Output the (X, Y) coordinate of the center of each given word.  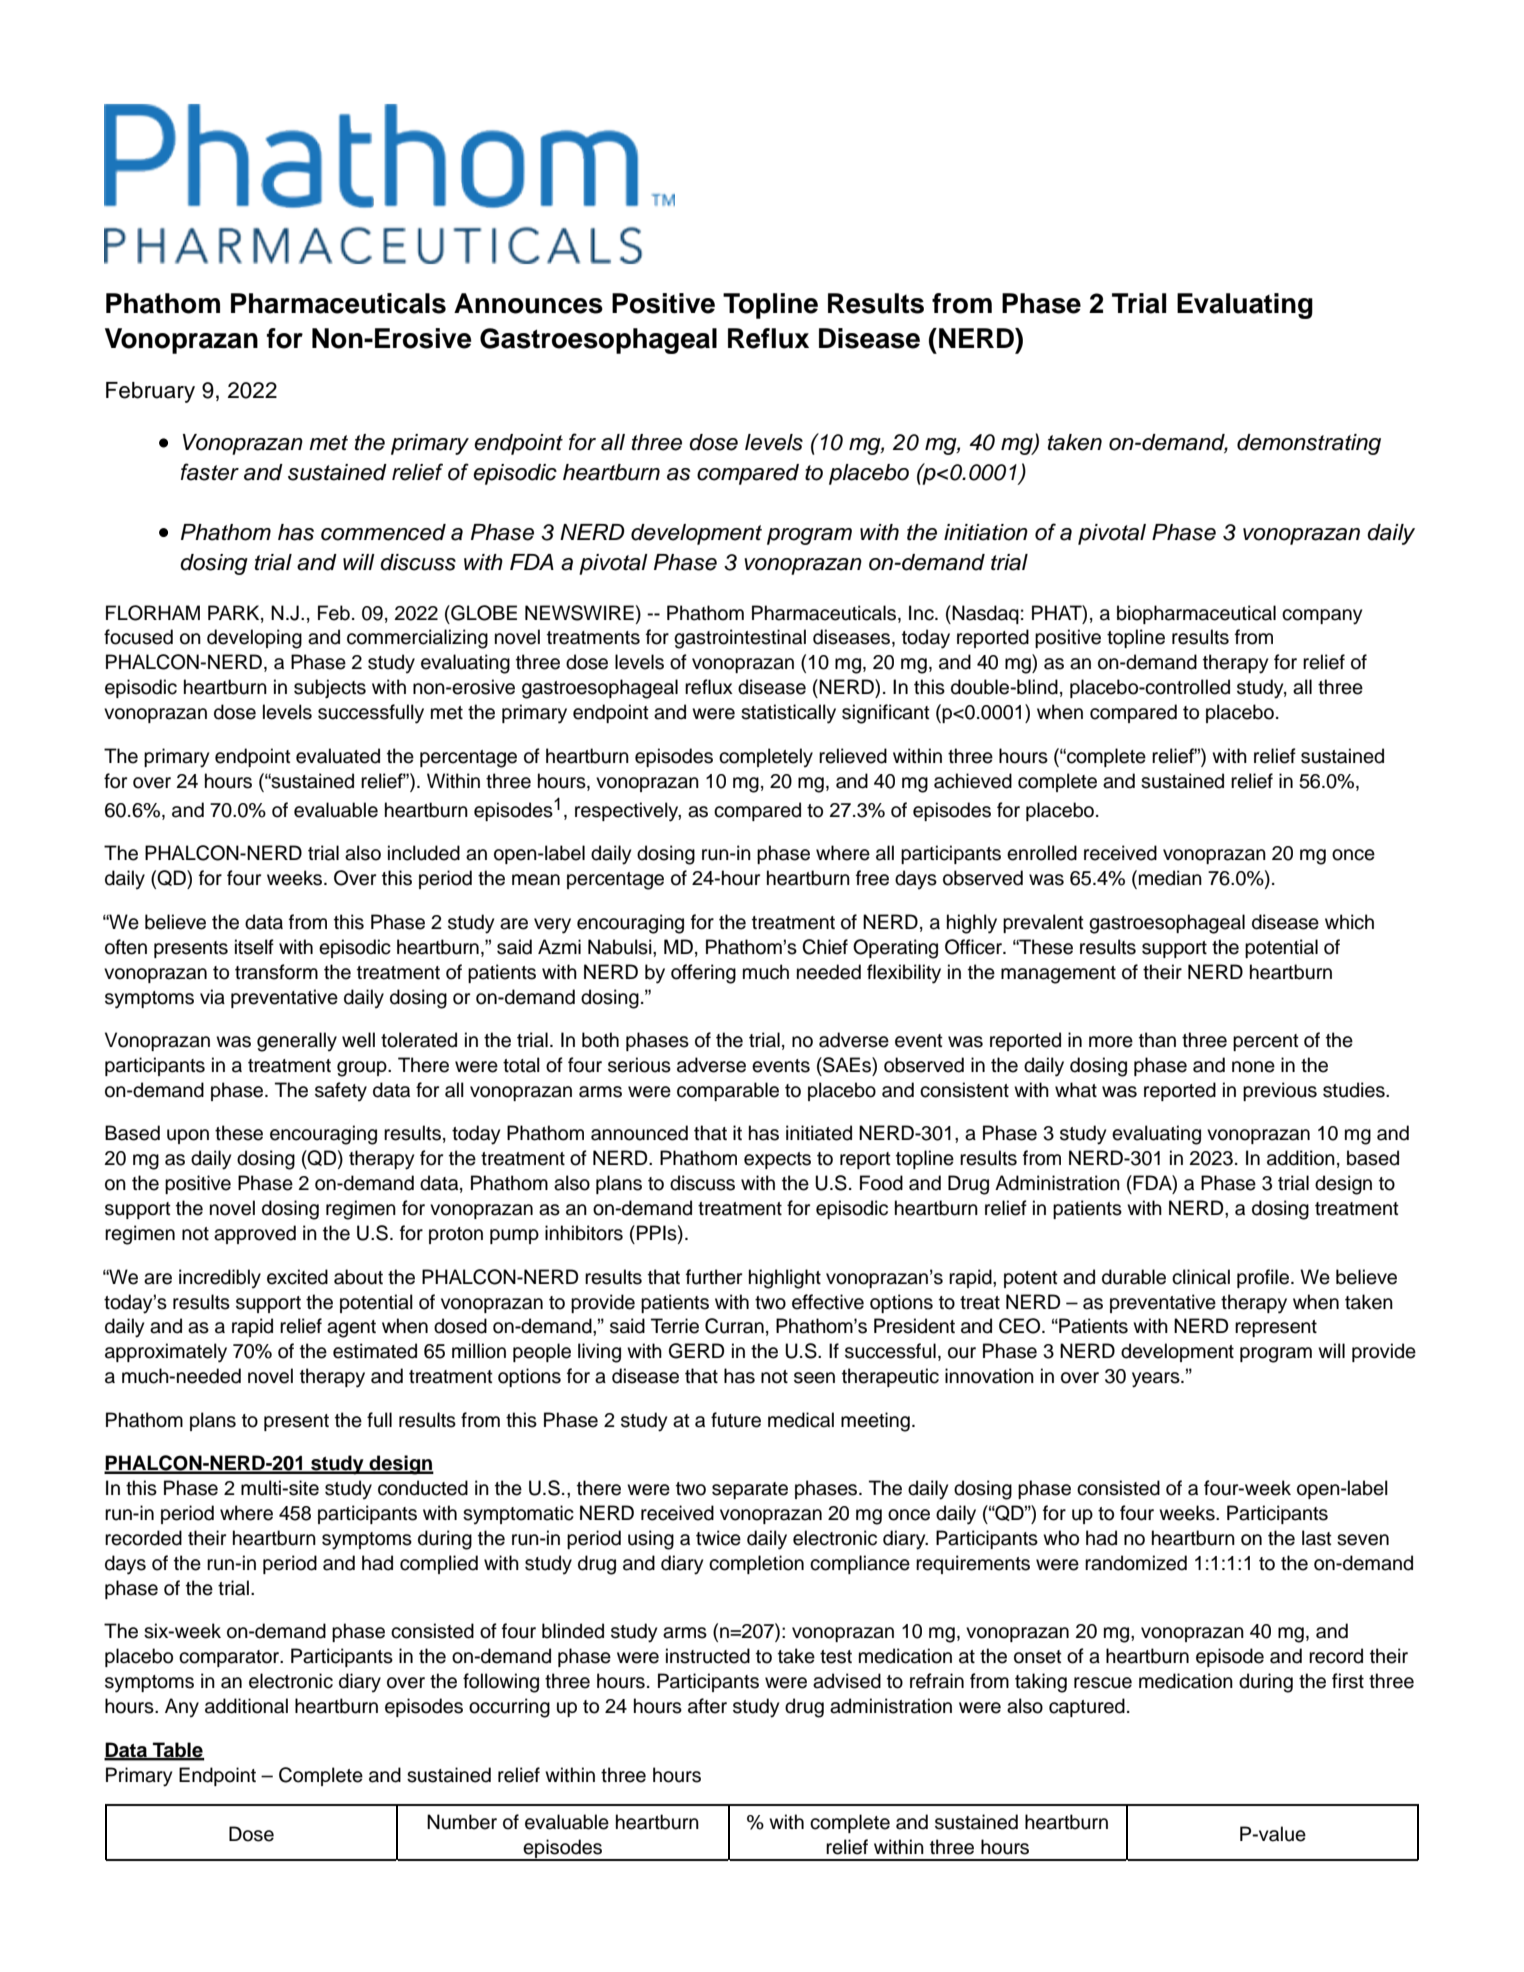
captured (1087, 1707)
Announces (528, 303)
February (150, 392)
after (707, 1706)
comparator (230, 1658)
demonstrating (1309, 444)
